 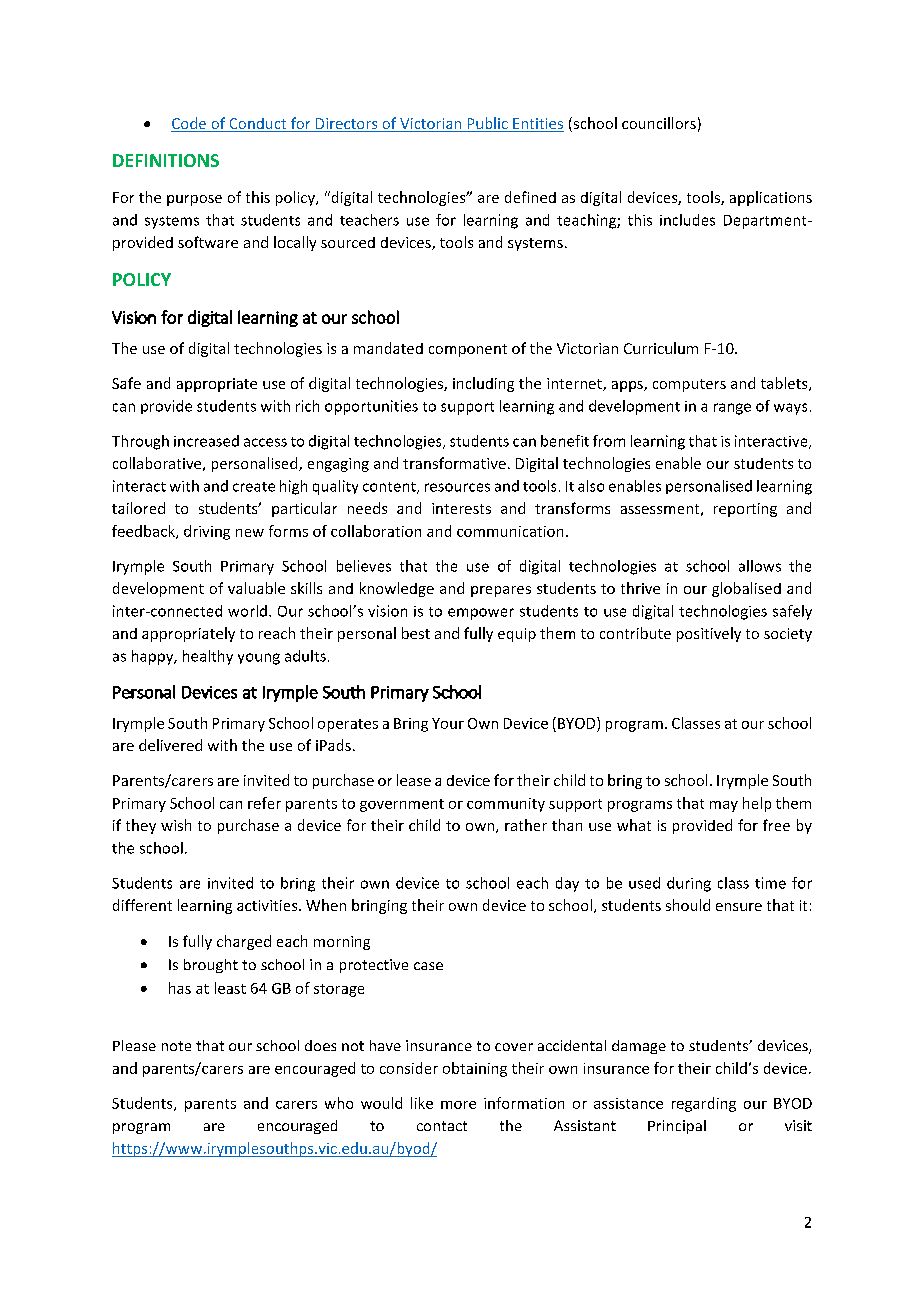 I want to click on note, so click(x=176, y=1046).
